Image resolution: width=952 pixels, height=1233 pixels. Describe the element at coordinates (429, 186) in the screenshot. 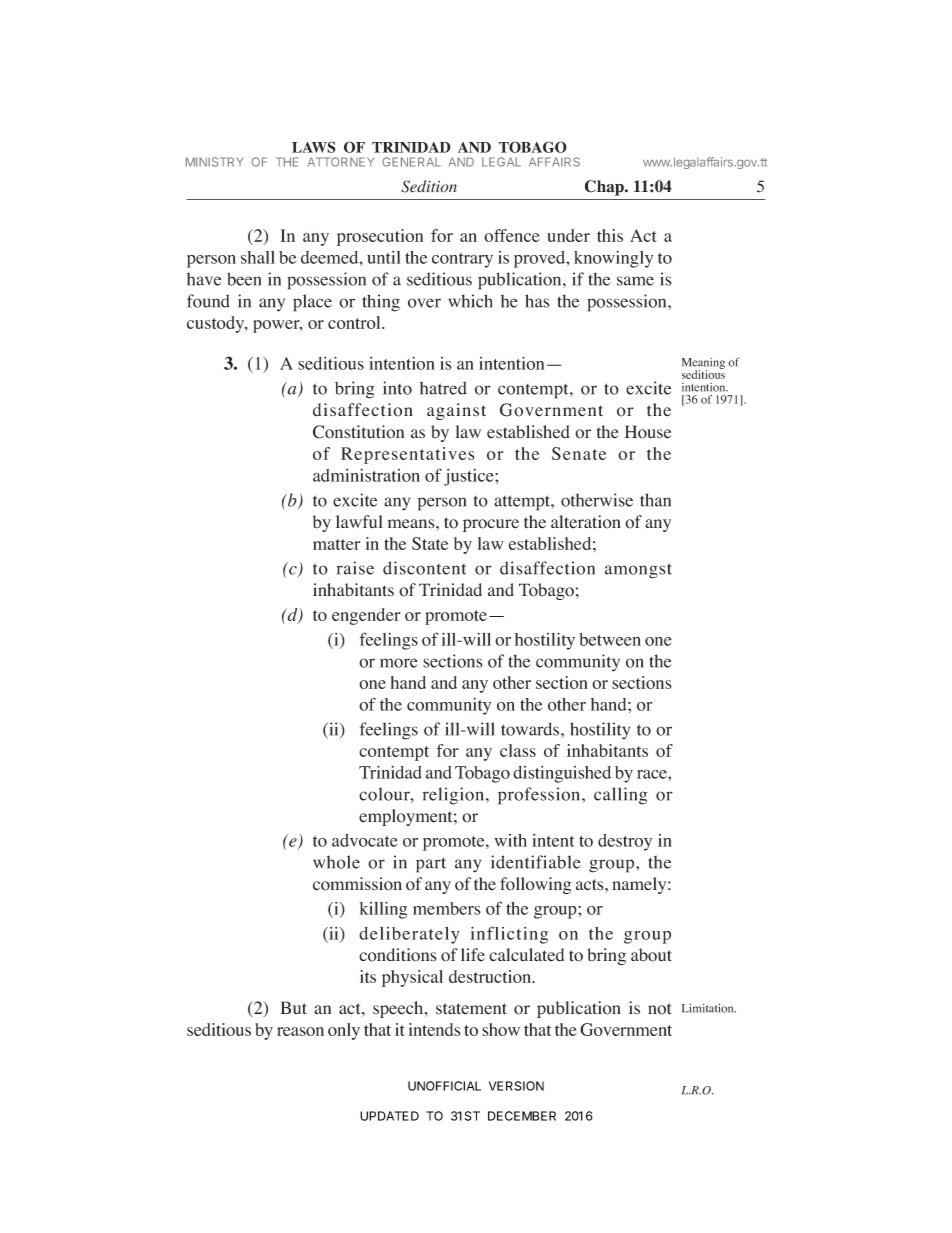

I see `Sedition` at that location.
